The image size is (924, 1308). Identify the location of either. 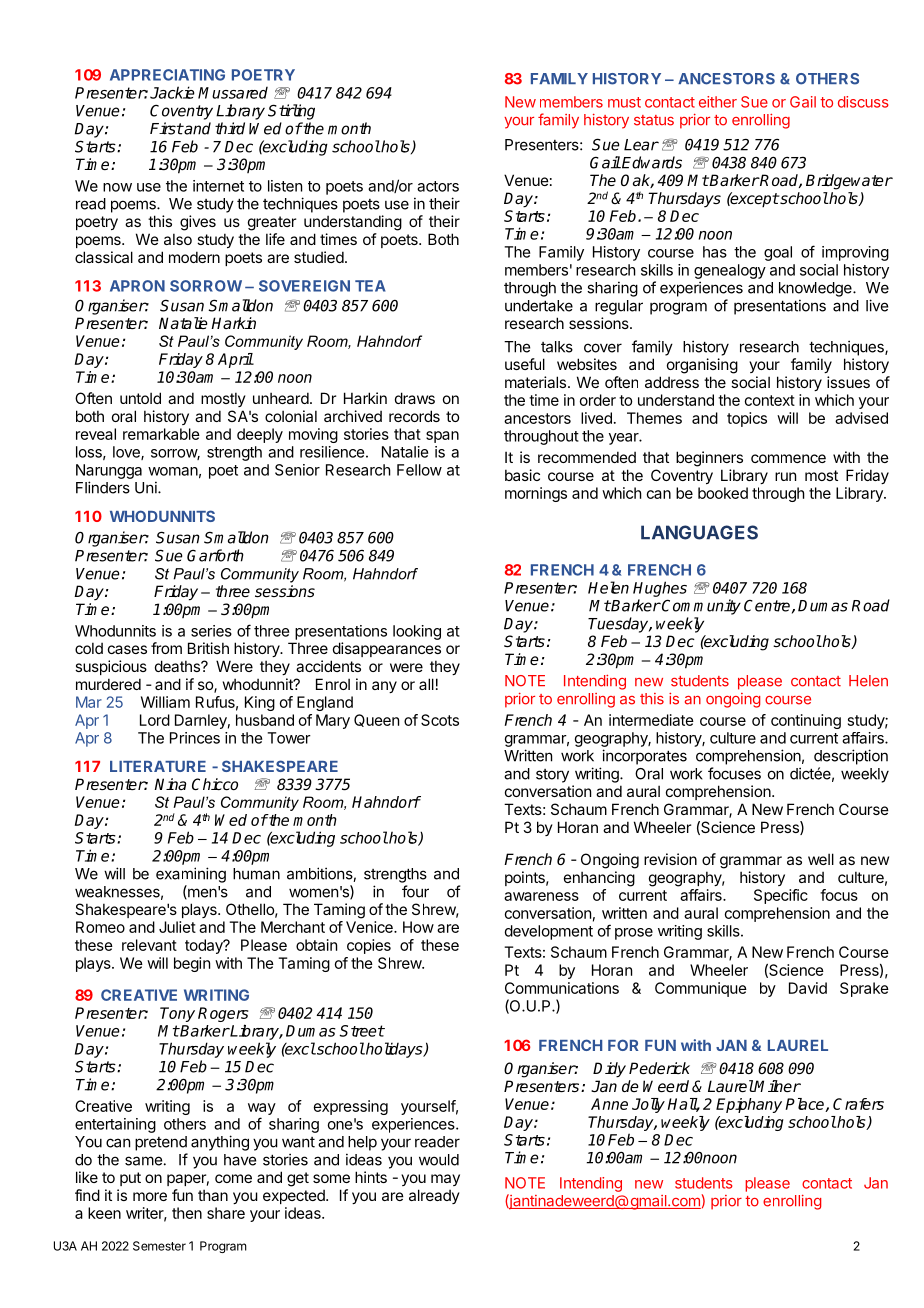
(718, 102).
